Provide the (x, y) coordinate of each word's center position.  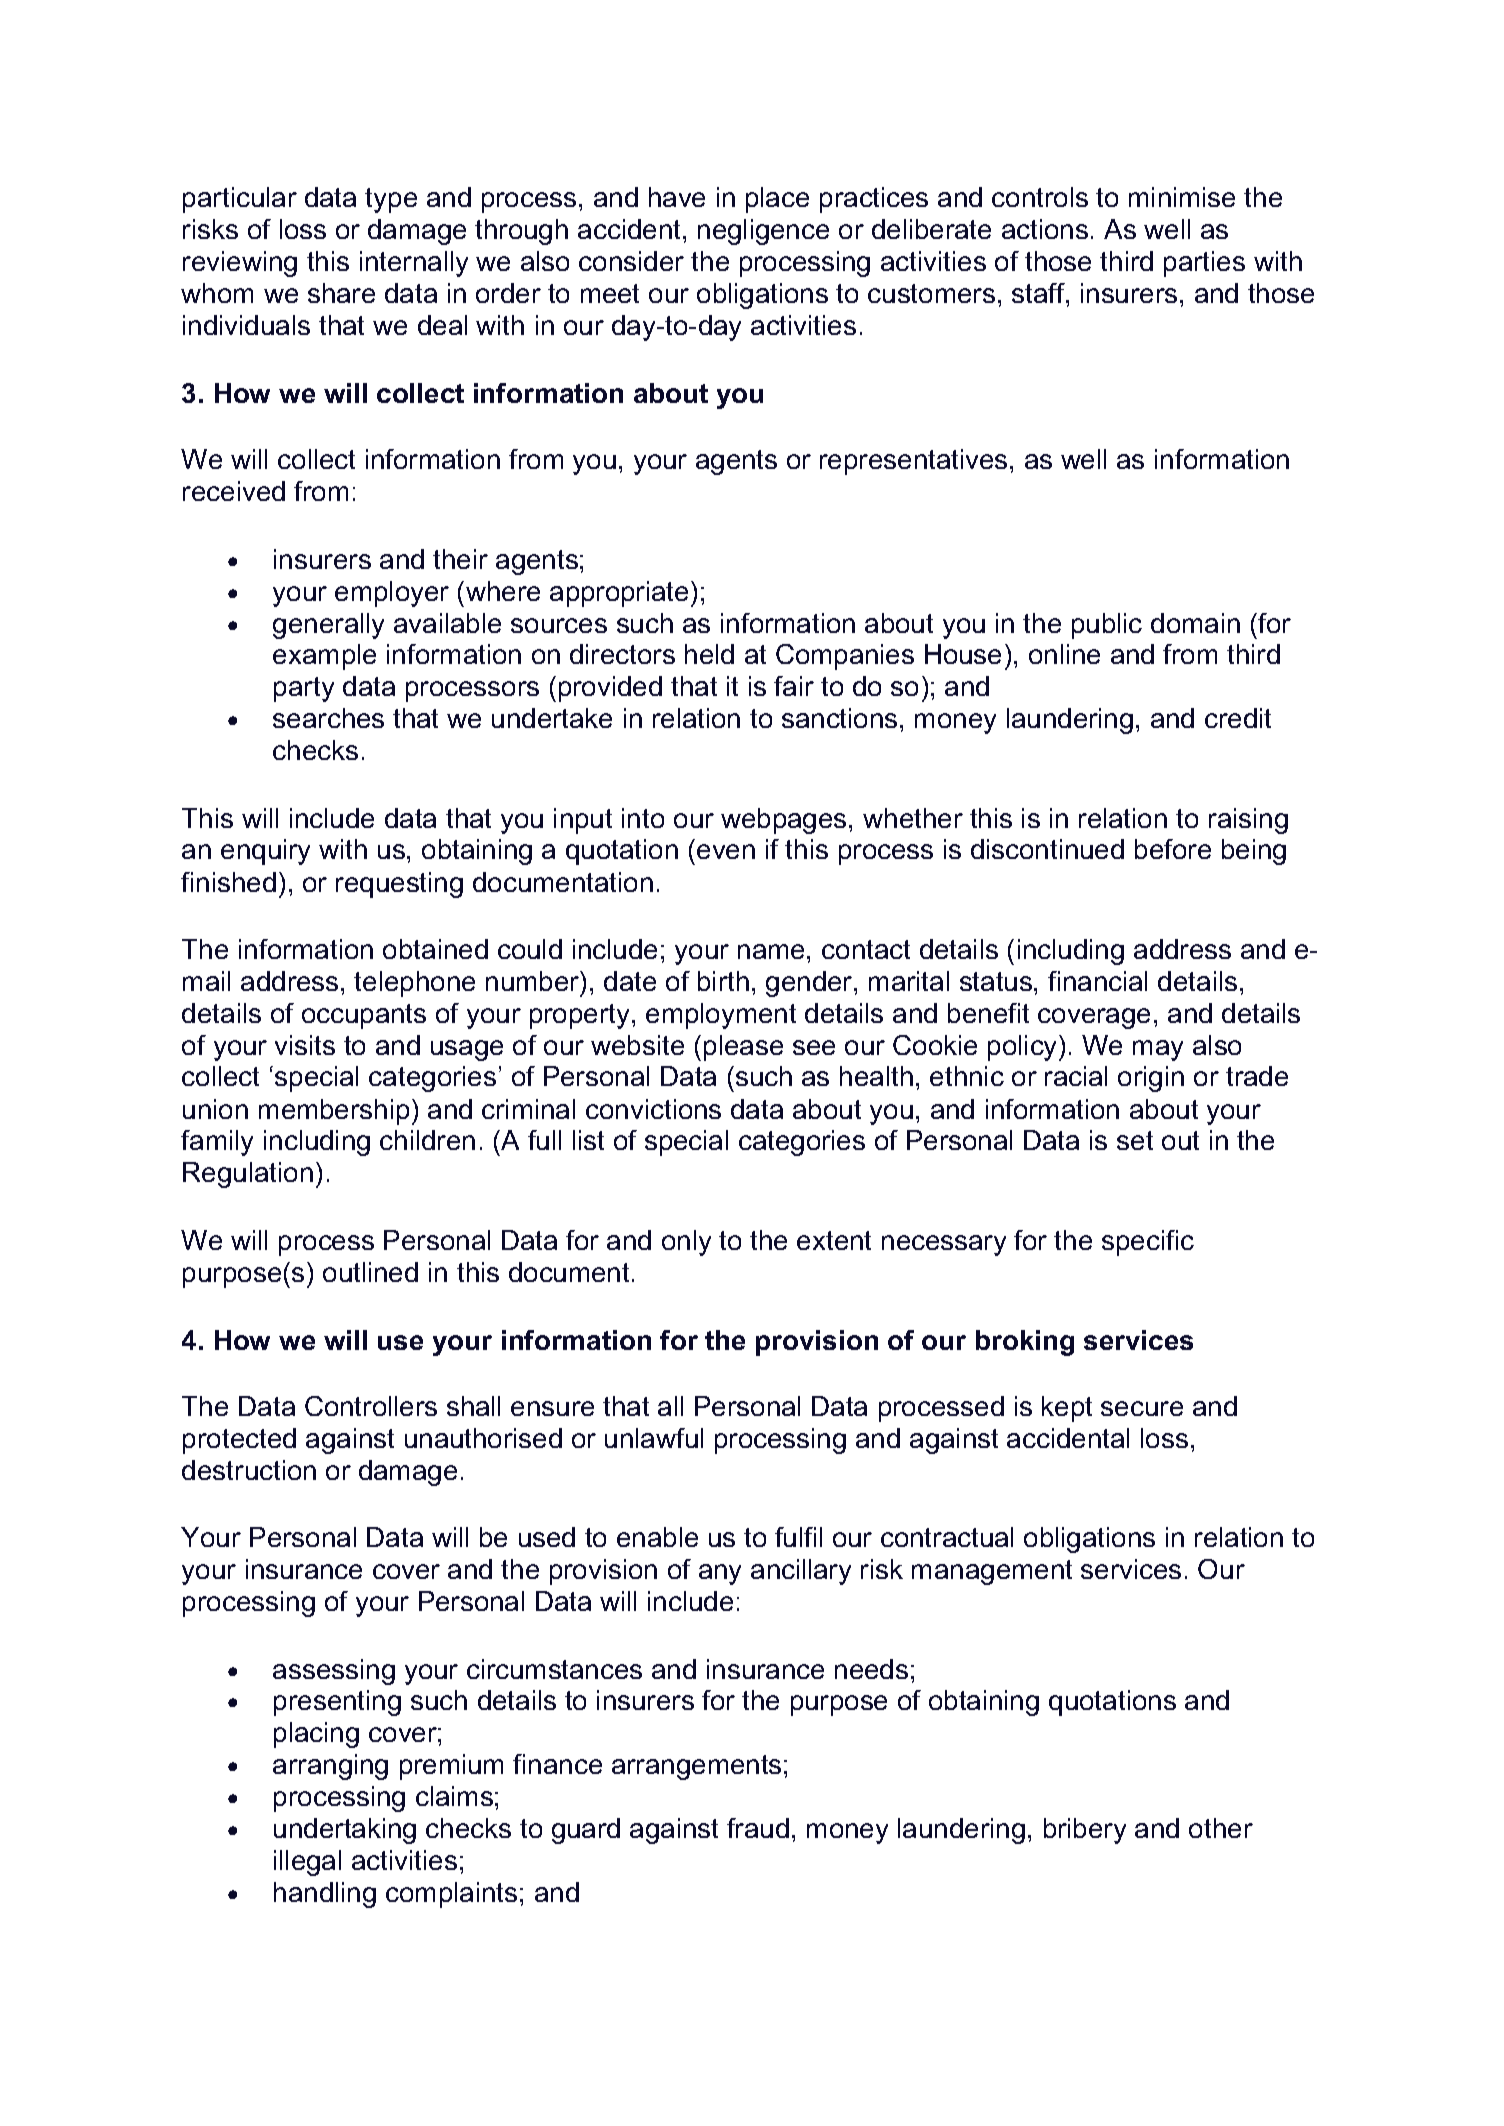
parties (1204, 264)
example (324, 657)
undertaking (345, 1831)
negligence (763, 232)
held (709, 654)
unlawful (654, 1438)
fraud (758, 1828)
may (1158, 1050)
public (1107, 626)
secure (1142, 1408)
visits (305, 1045)
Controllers (371, 1406)
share (341, 293)
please (743, 1048)
